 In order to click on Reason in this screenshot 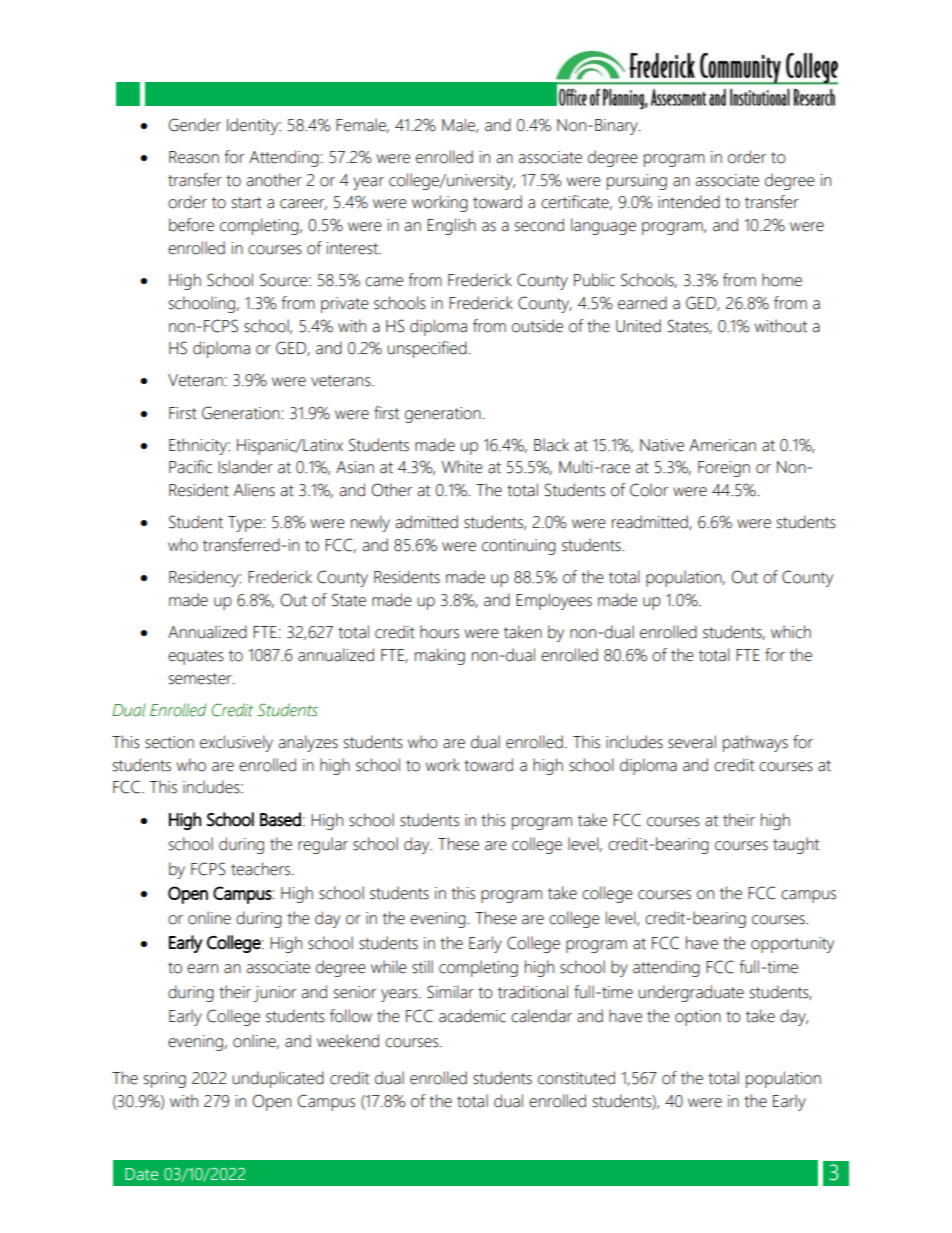, I will do `click(194, 157)`.
